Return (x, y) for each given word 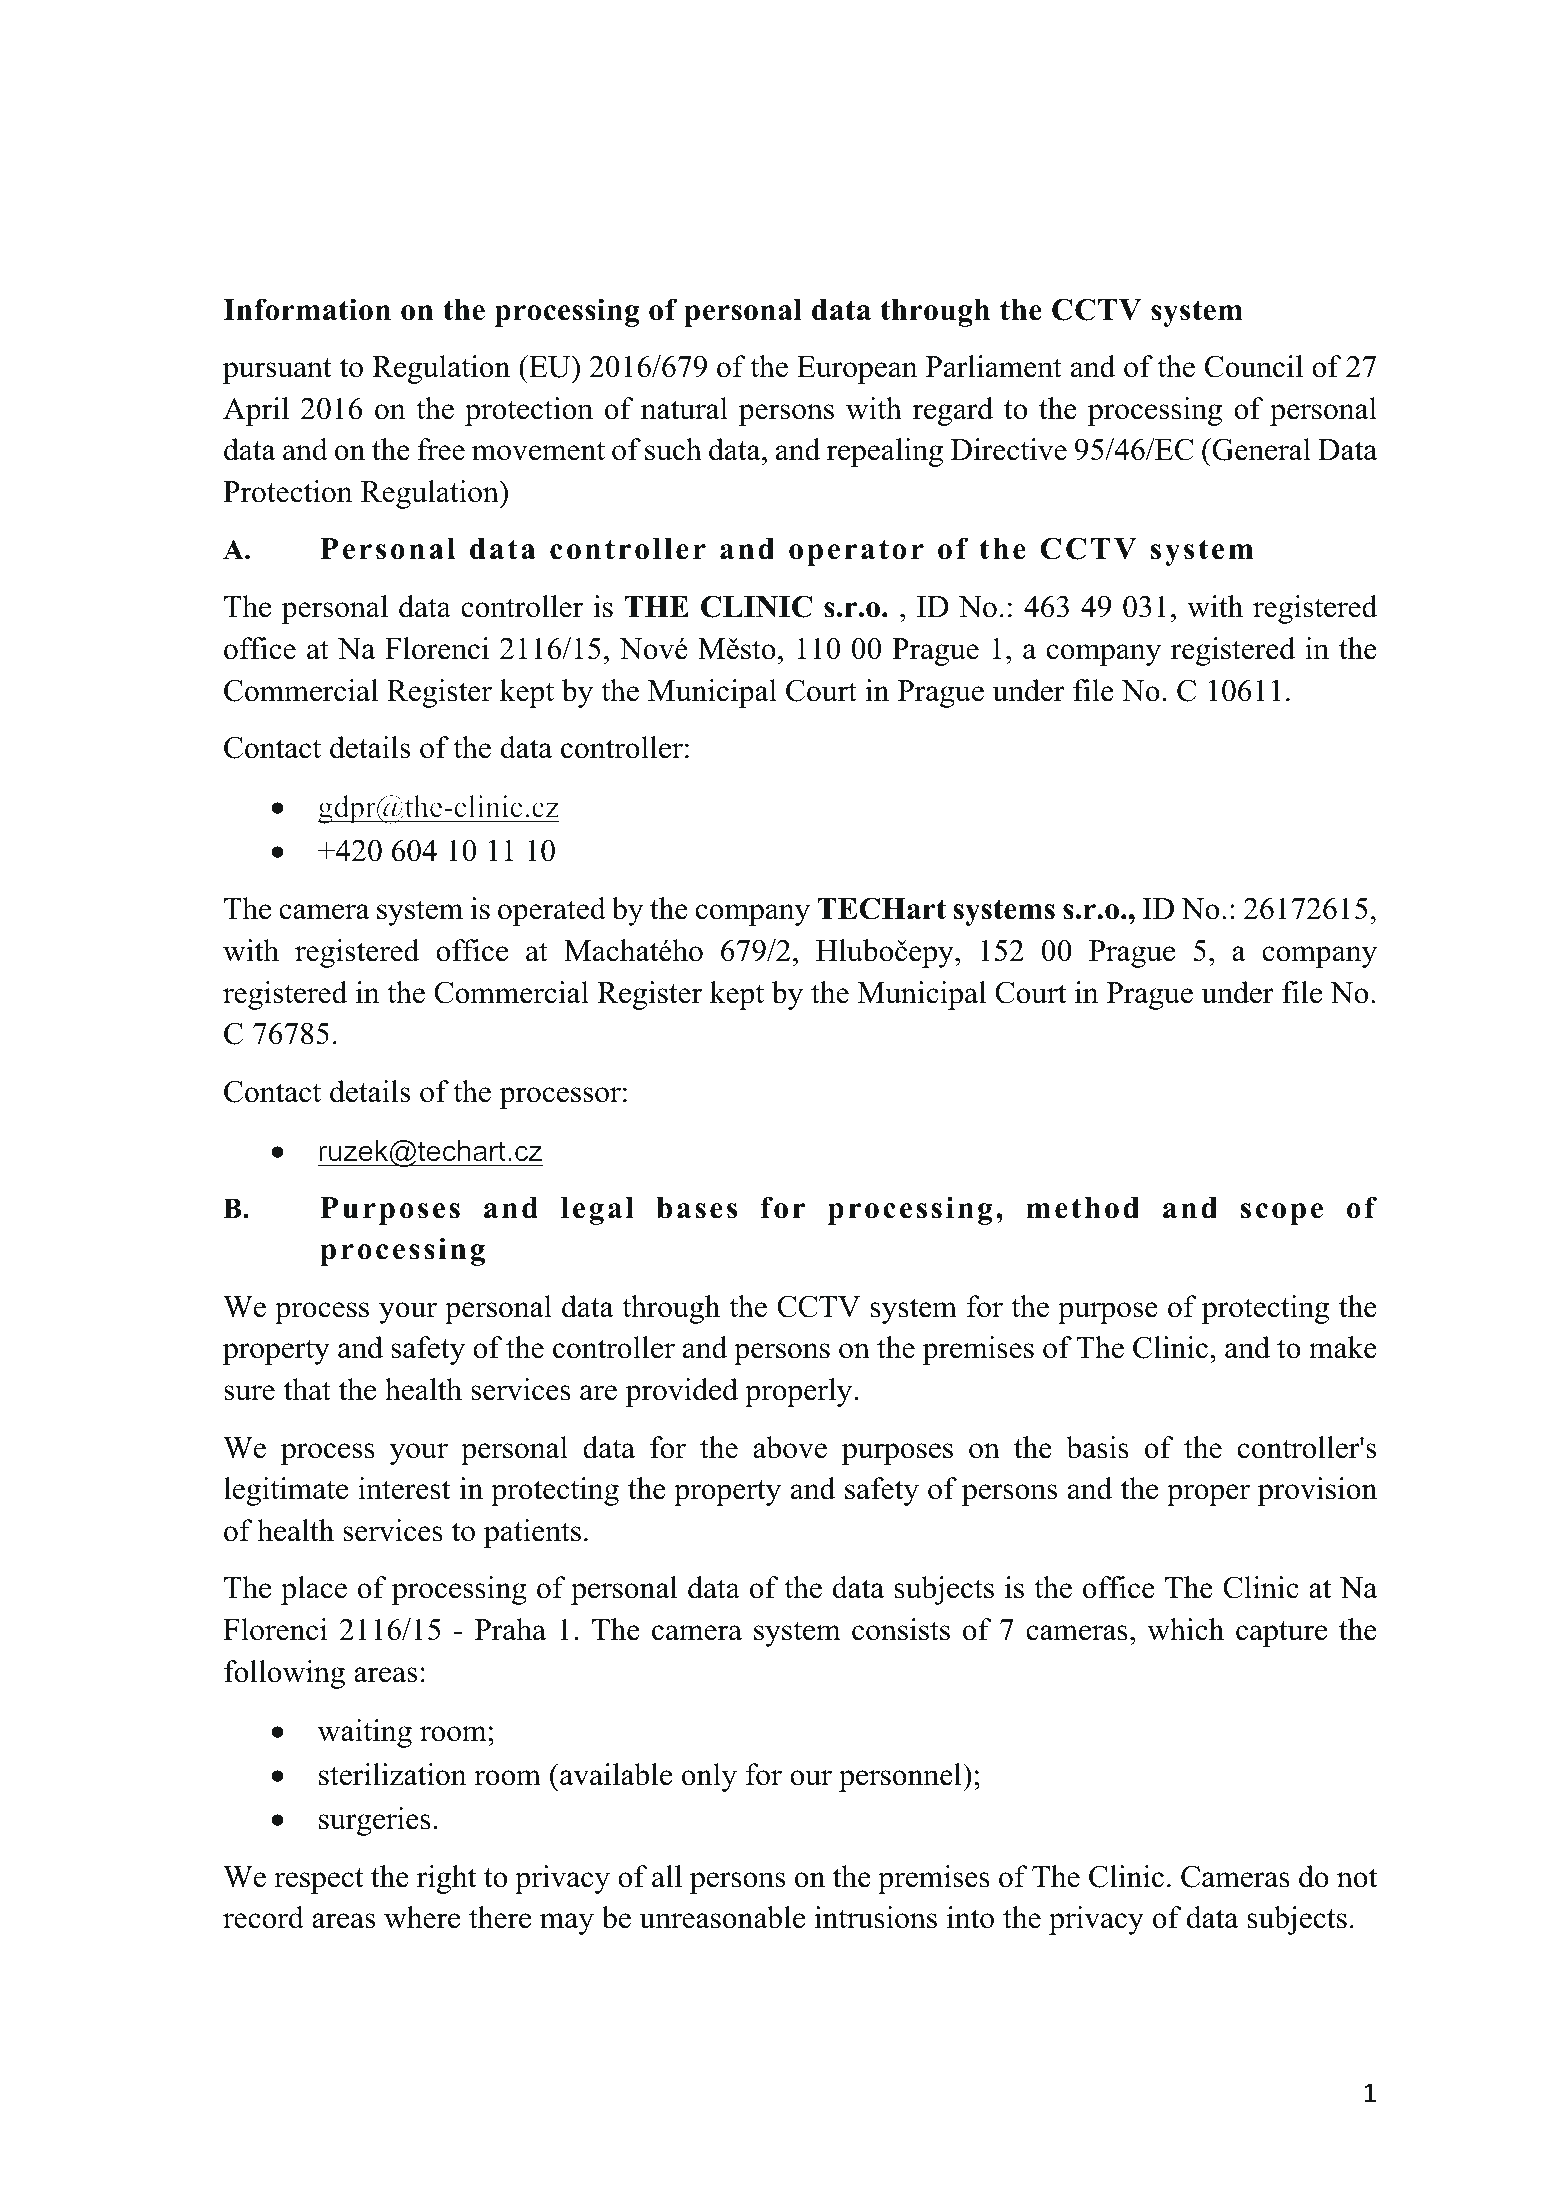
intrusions (876, 1917)
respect (319, 1881)
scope (1282, 1214)
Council (1254, 366)
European (857, 370)
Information (307, 309)
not (1357, 1878)
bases (696, 1208)
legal (597, 1211)
